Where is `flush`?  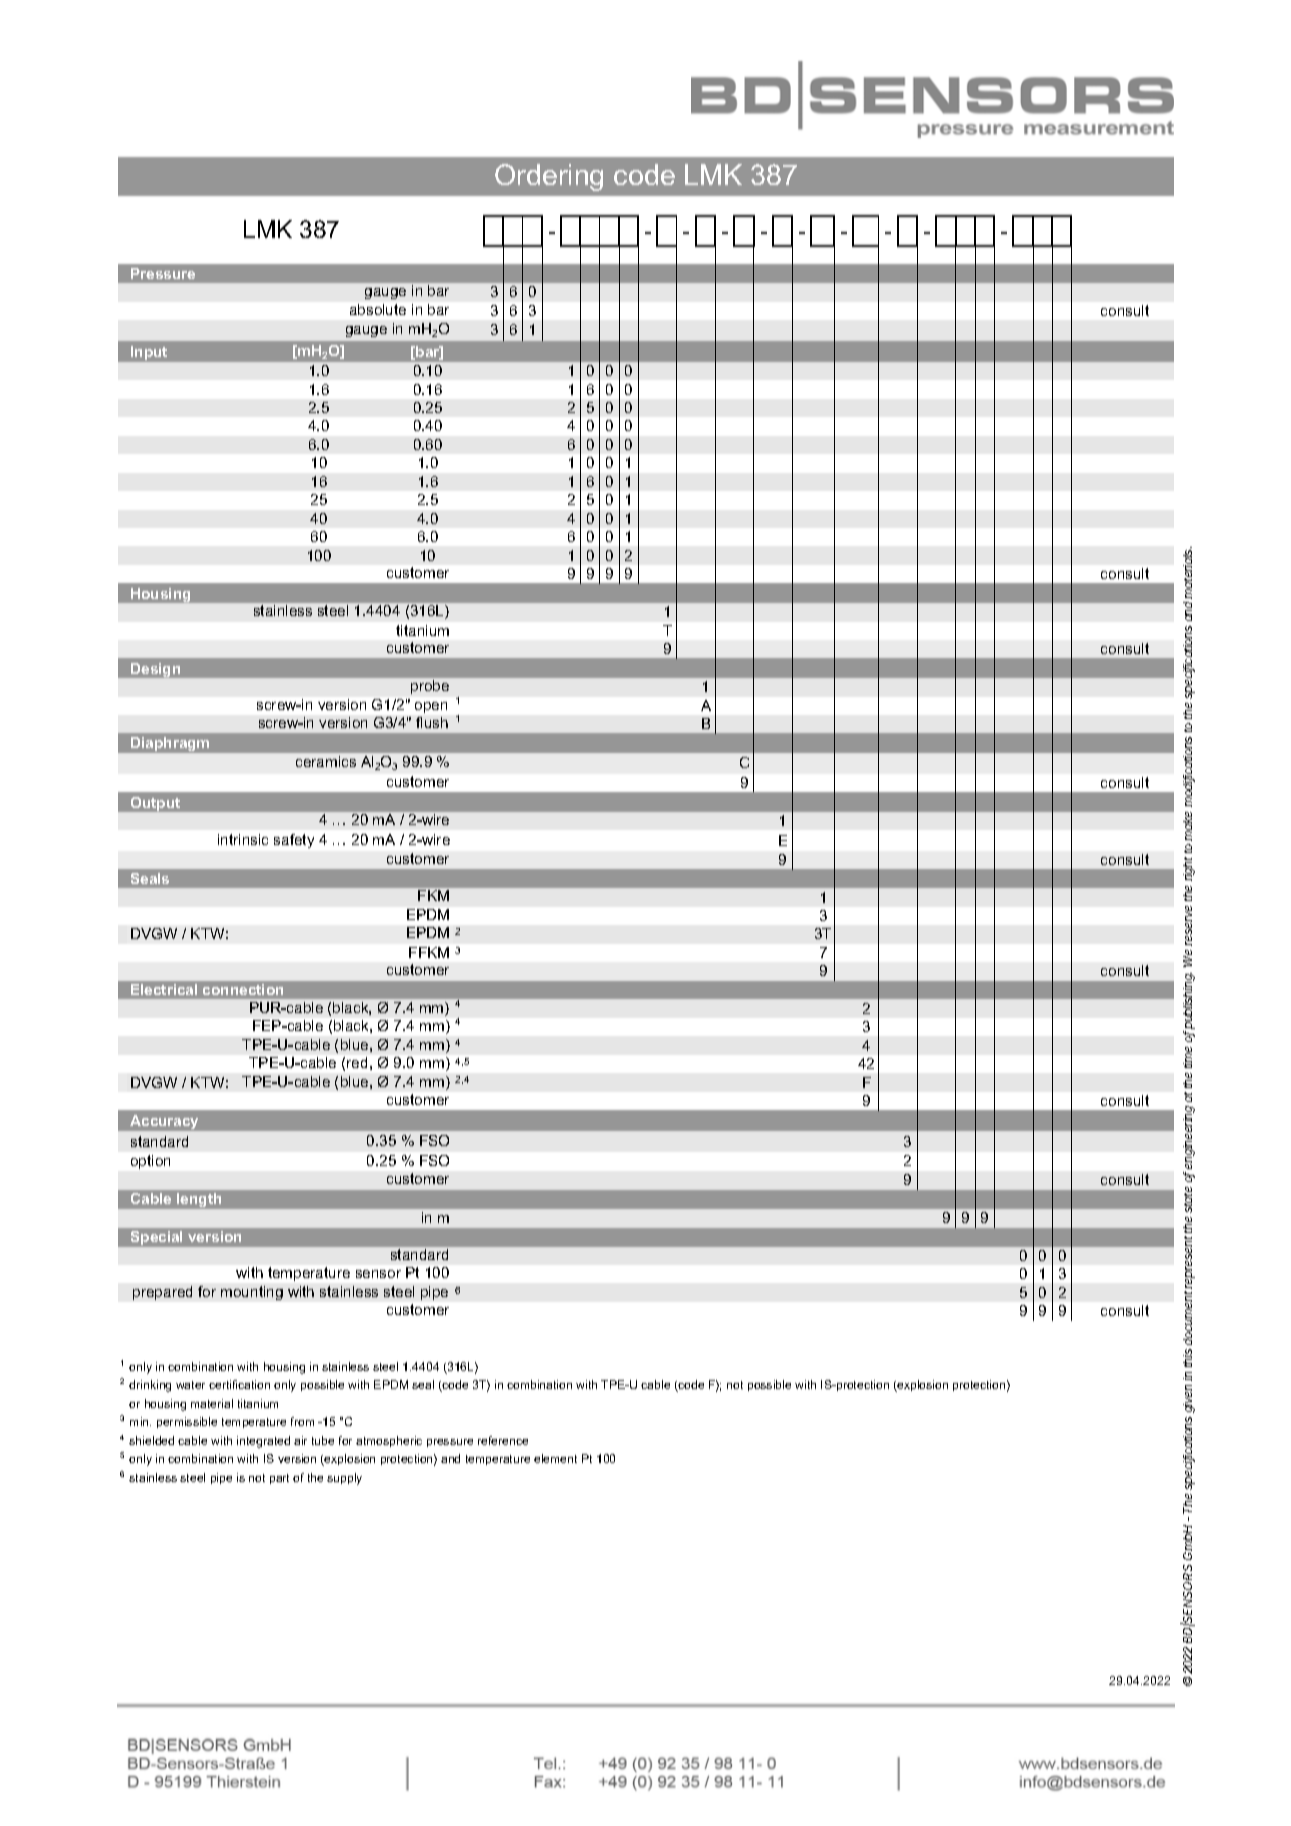
flush is located at coordinates (432, 722).
